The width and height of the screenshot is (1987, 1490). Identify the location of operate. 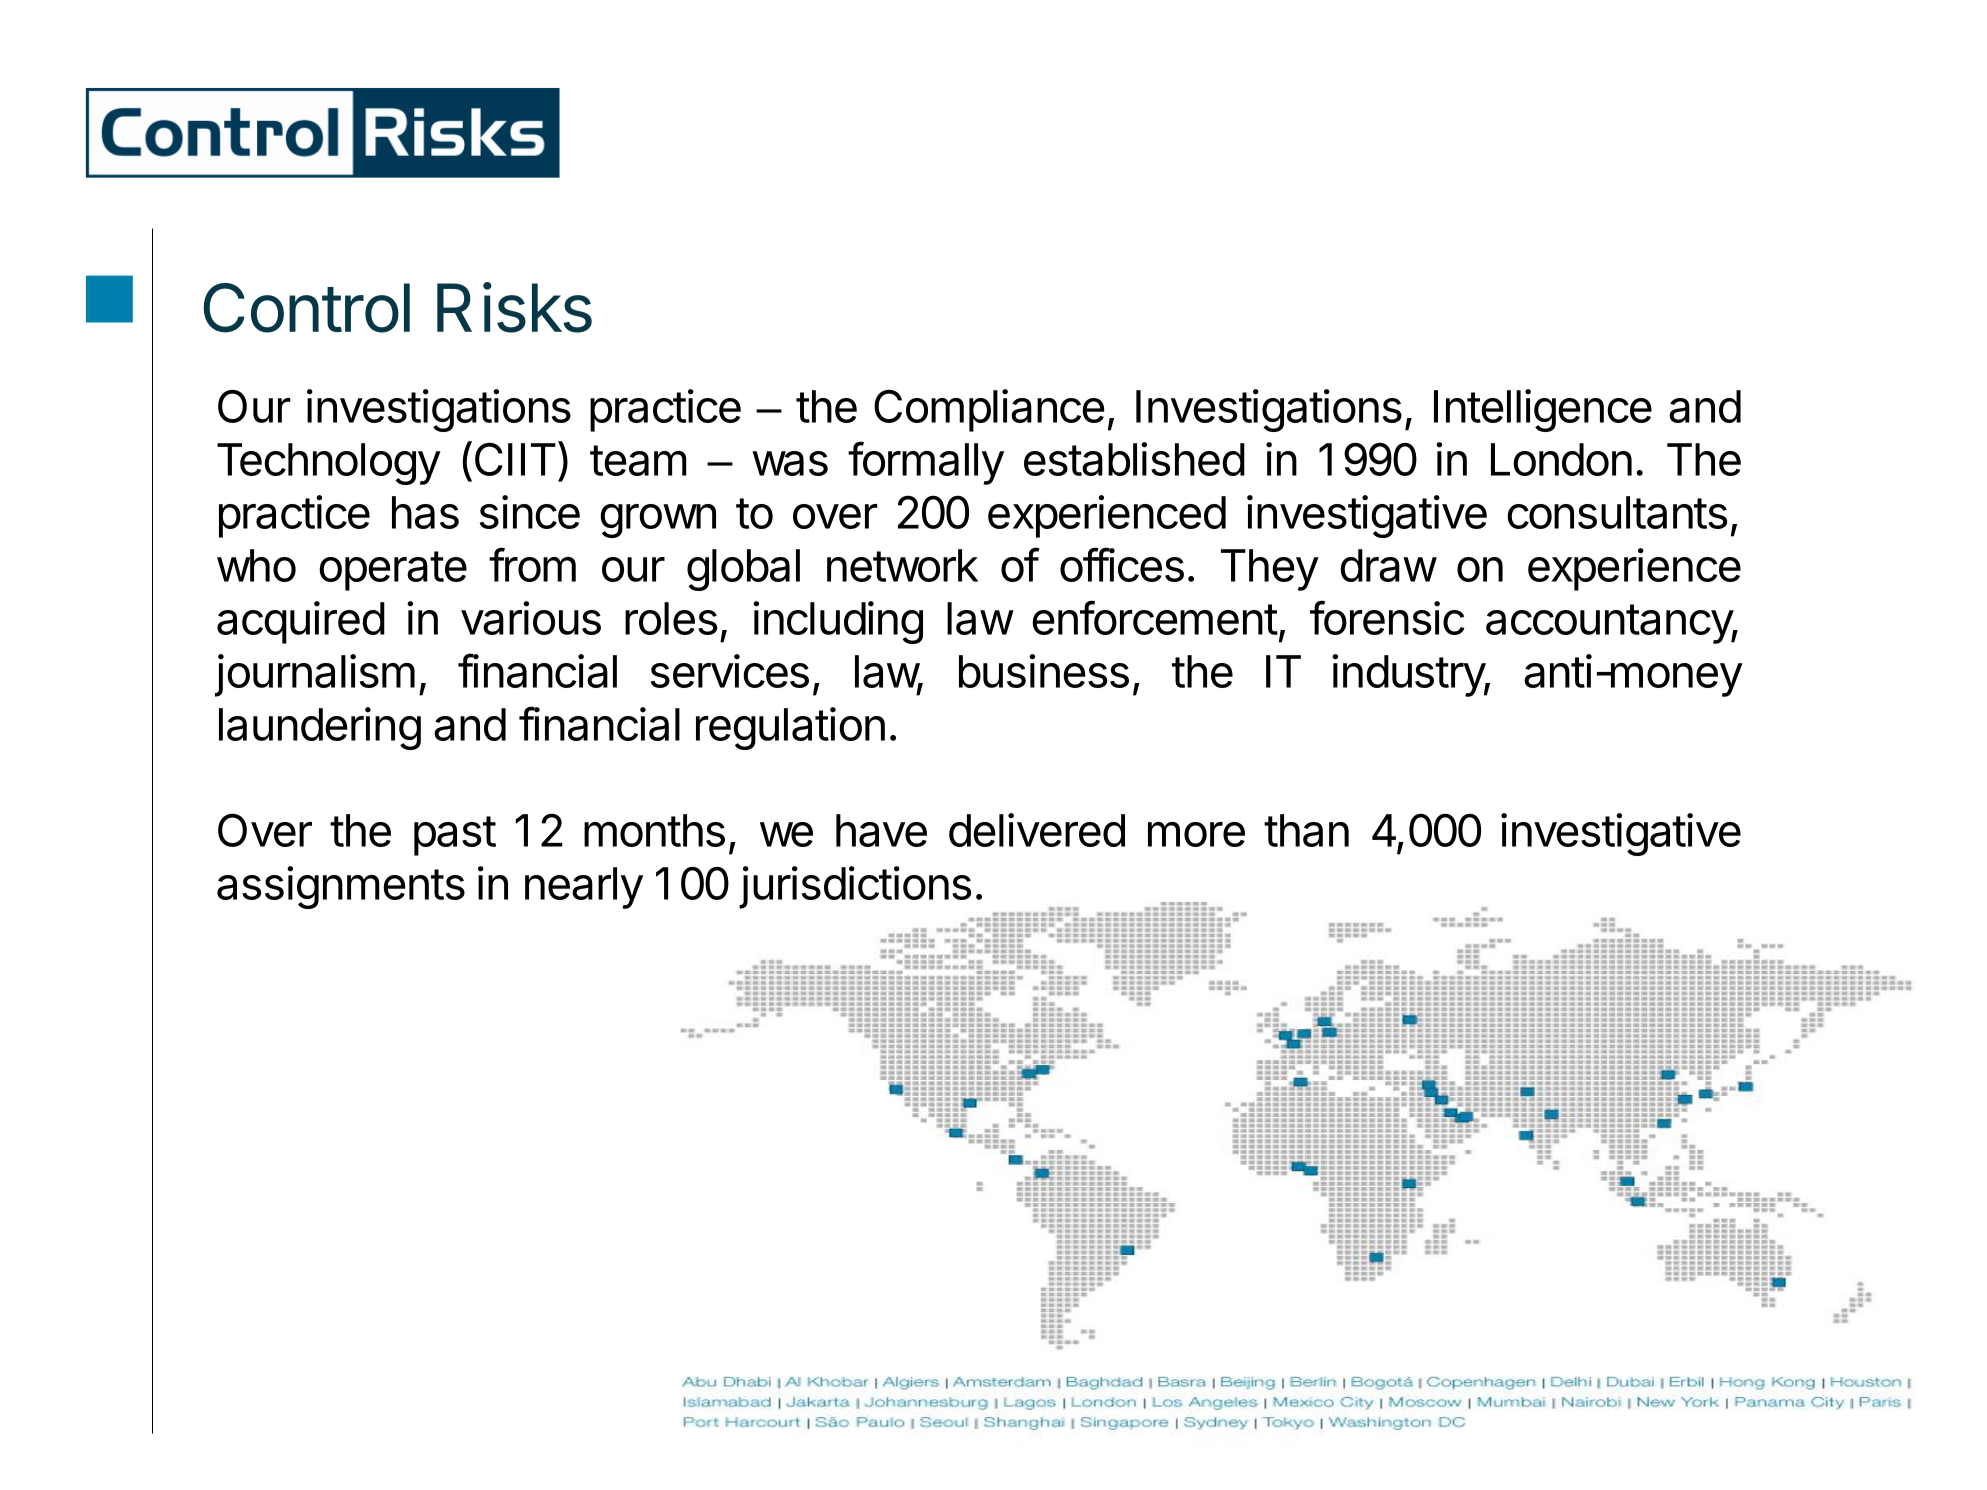
(393, 571).
